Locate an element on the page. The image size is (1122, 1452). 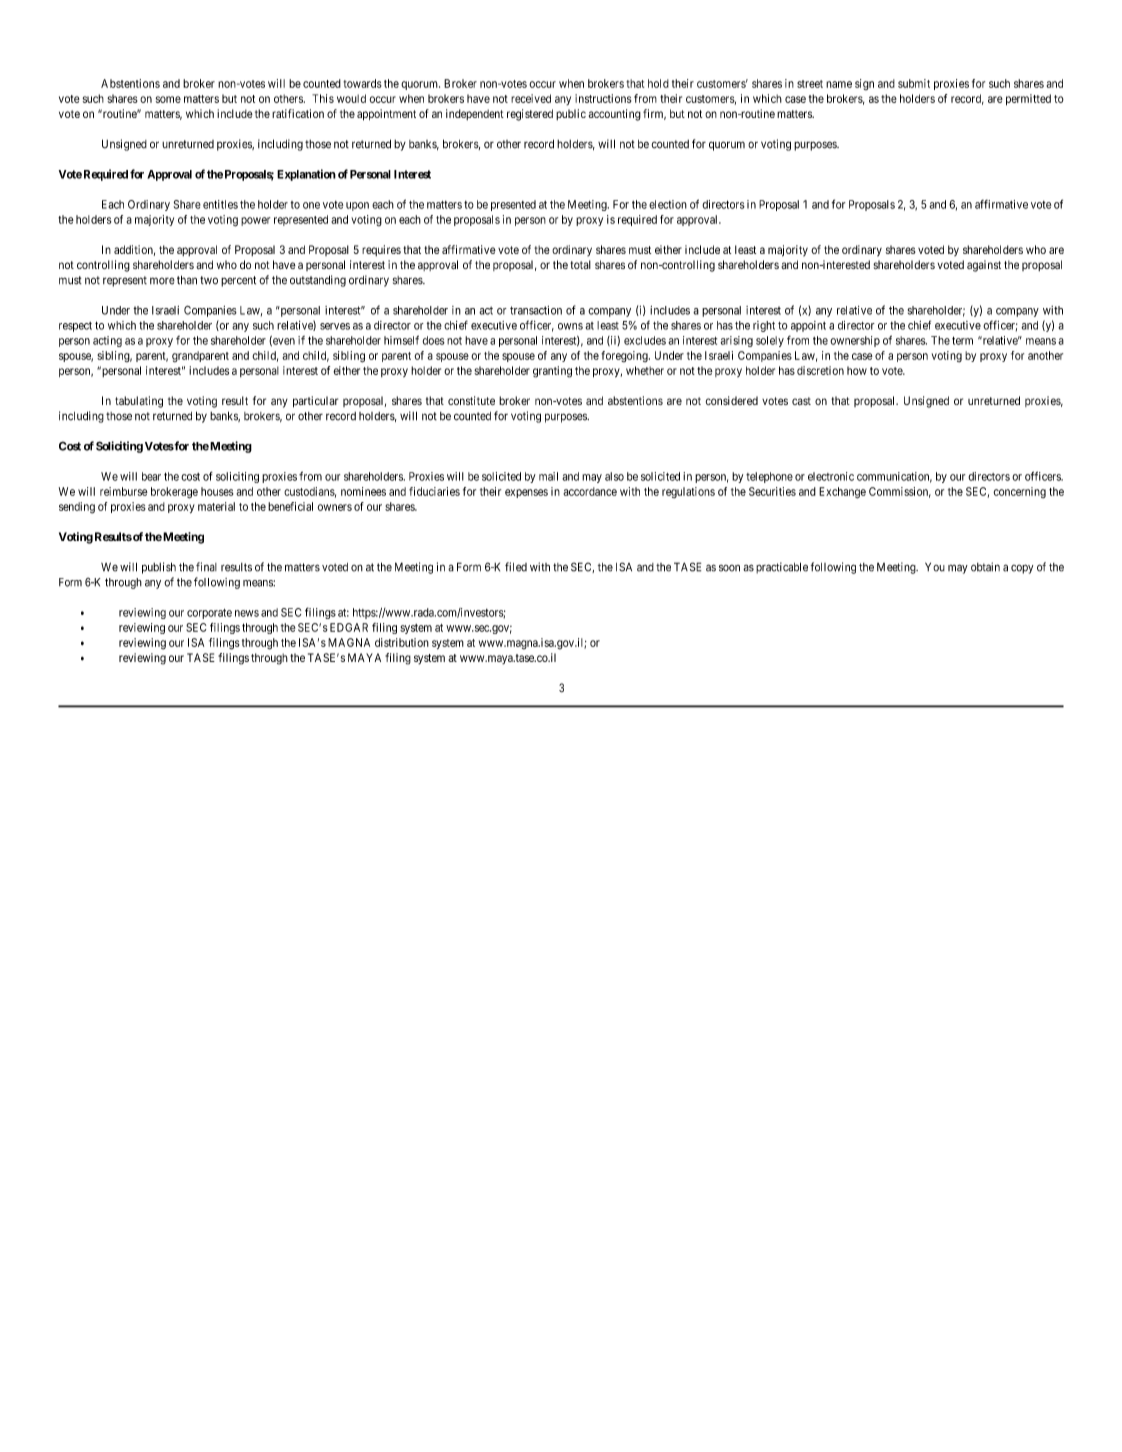
total is located at coordinates (580, 264).
